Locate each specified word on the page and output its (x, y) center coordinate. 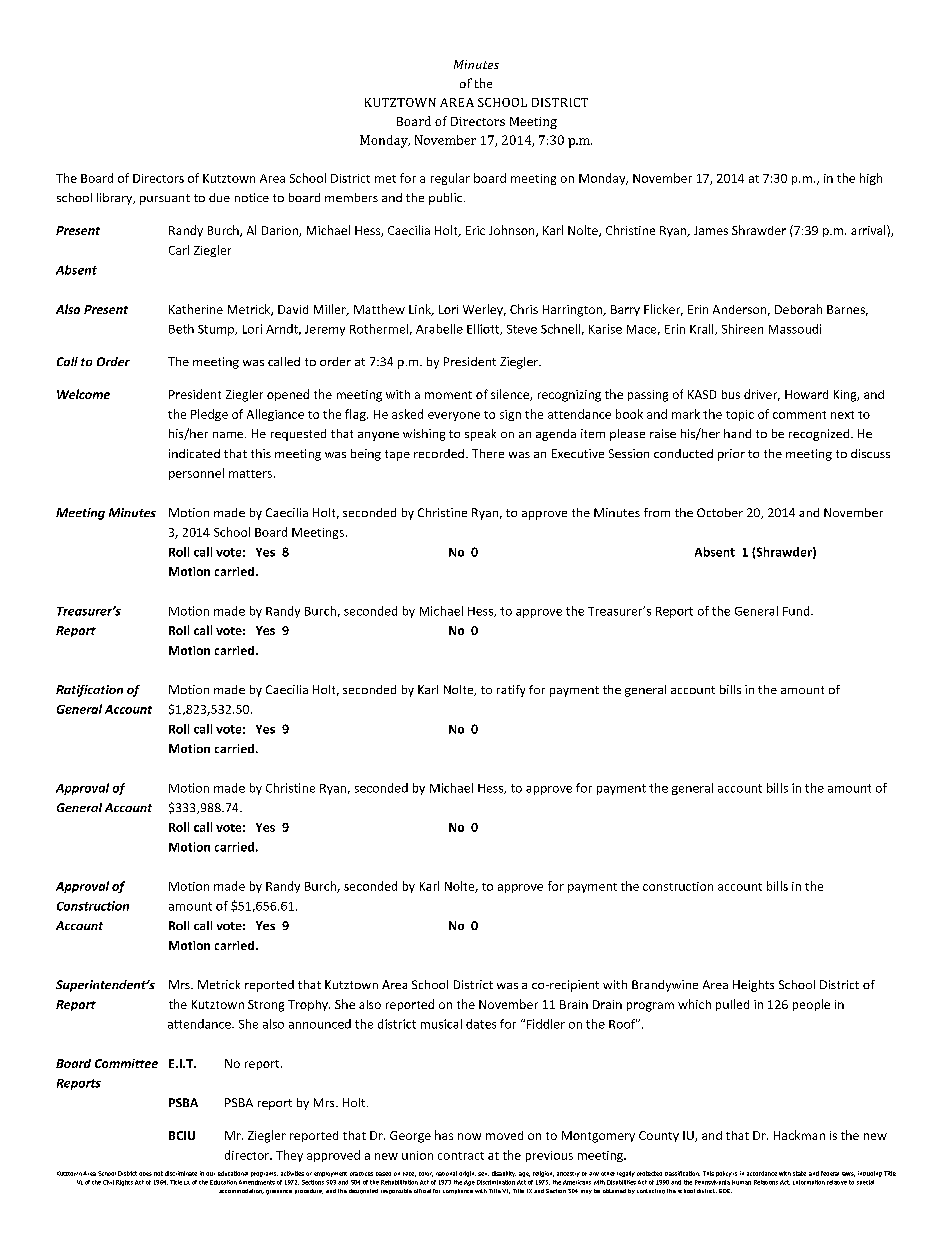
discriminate (181, 1173)
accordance (762, 1173)
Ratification (89, 691)
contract (461, 1156)
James (711, 230)
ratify (511, 691)
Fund (797, 611)
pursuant (165, 199)
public (447, 199)
